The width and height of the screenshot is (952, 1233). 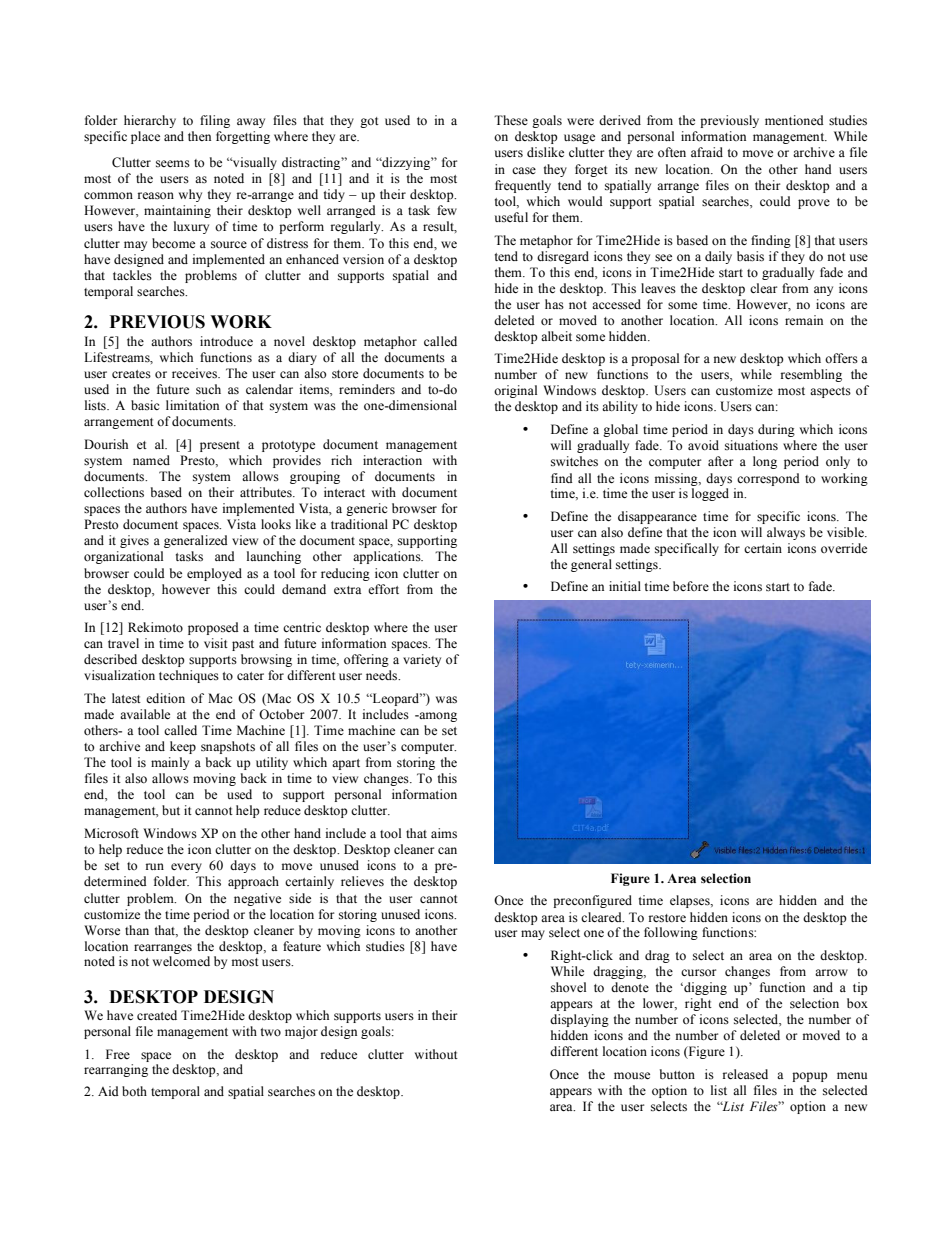 I want to click on both, so click(x=134, y=1091).
